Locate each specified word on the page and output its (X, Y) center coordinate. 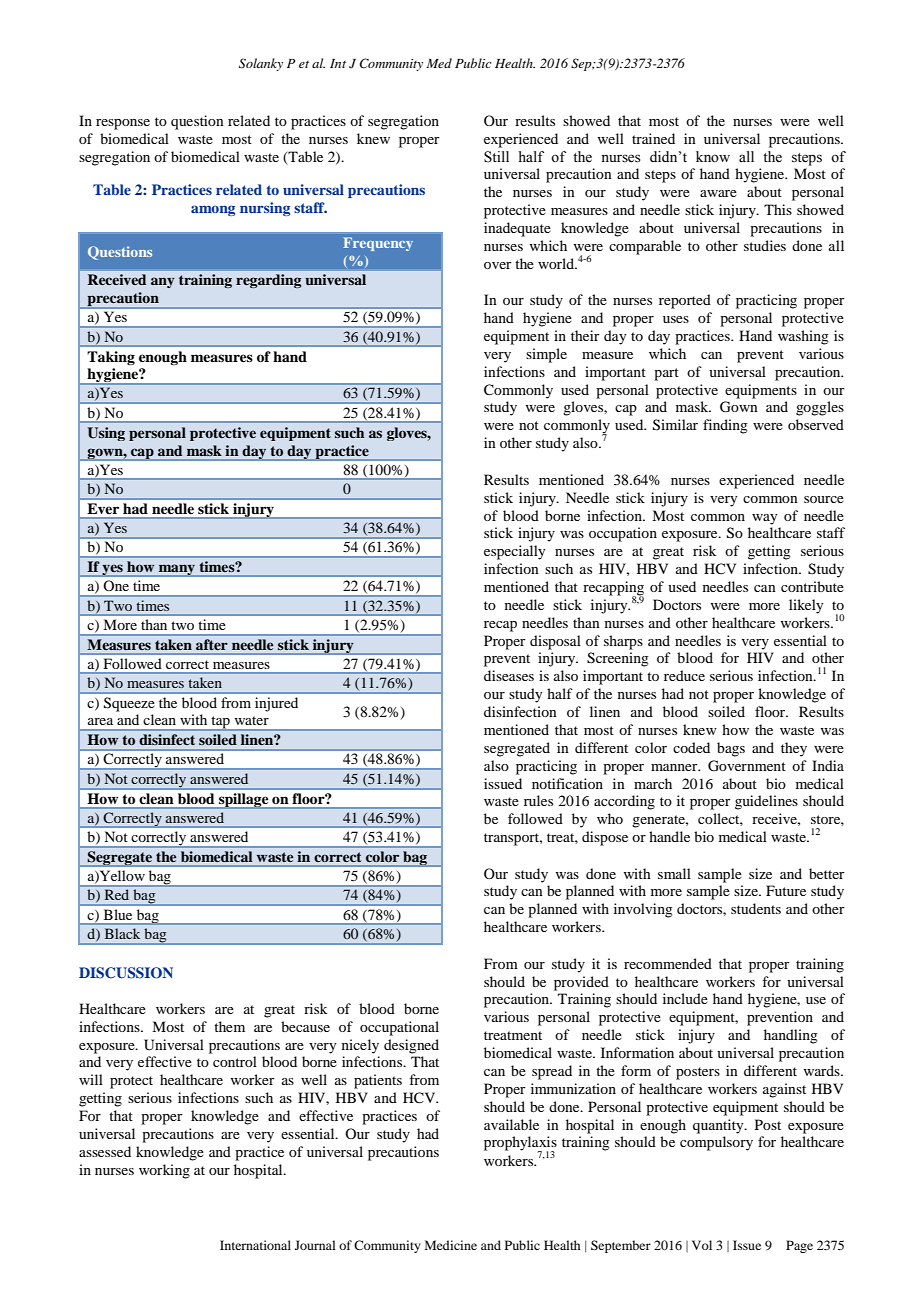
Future (786, 890)
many (177, 570)
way (764, 519)
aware (718, 193)
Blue (118, 915)
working (164, 1171)
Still (496, 157)
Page (799, 1246)
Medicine (451, 1245)
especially (514, 552)
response (123, 124)
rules (538, 800)
